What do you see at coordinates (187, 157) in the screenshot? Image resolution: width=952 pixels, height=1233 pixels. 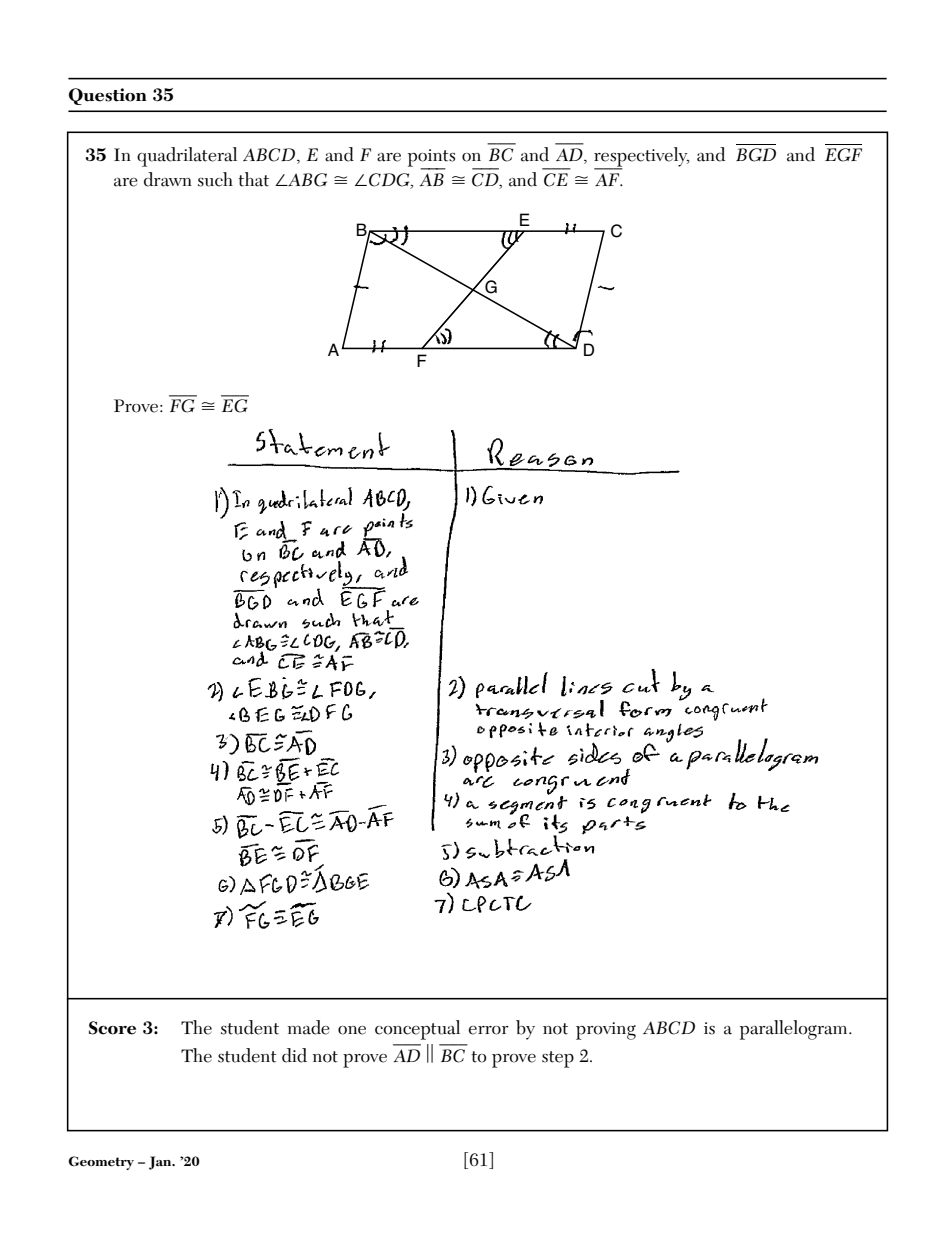 I see `quadrilateral` at bounding box center [187, 157].
